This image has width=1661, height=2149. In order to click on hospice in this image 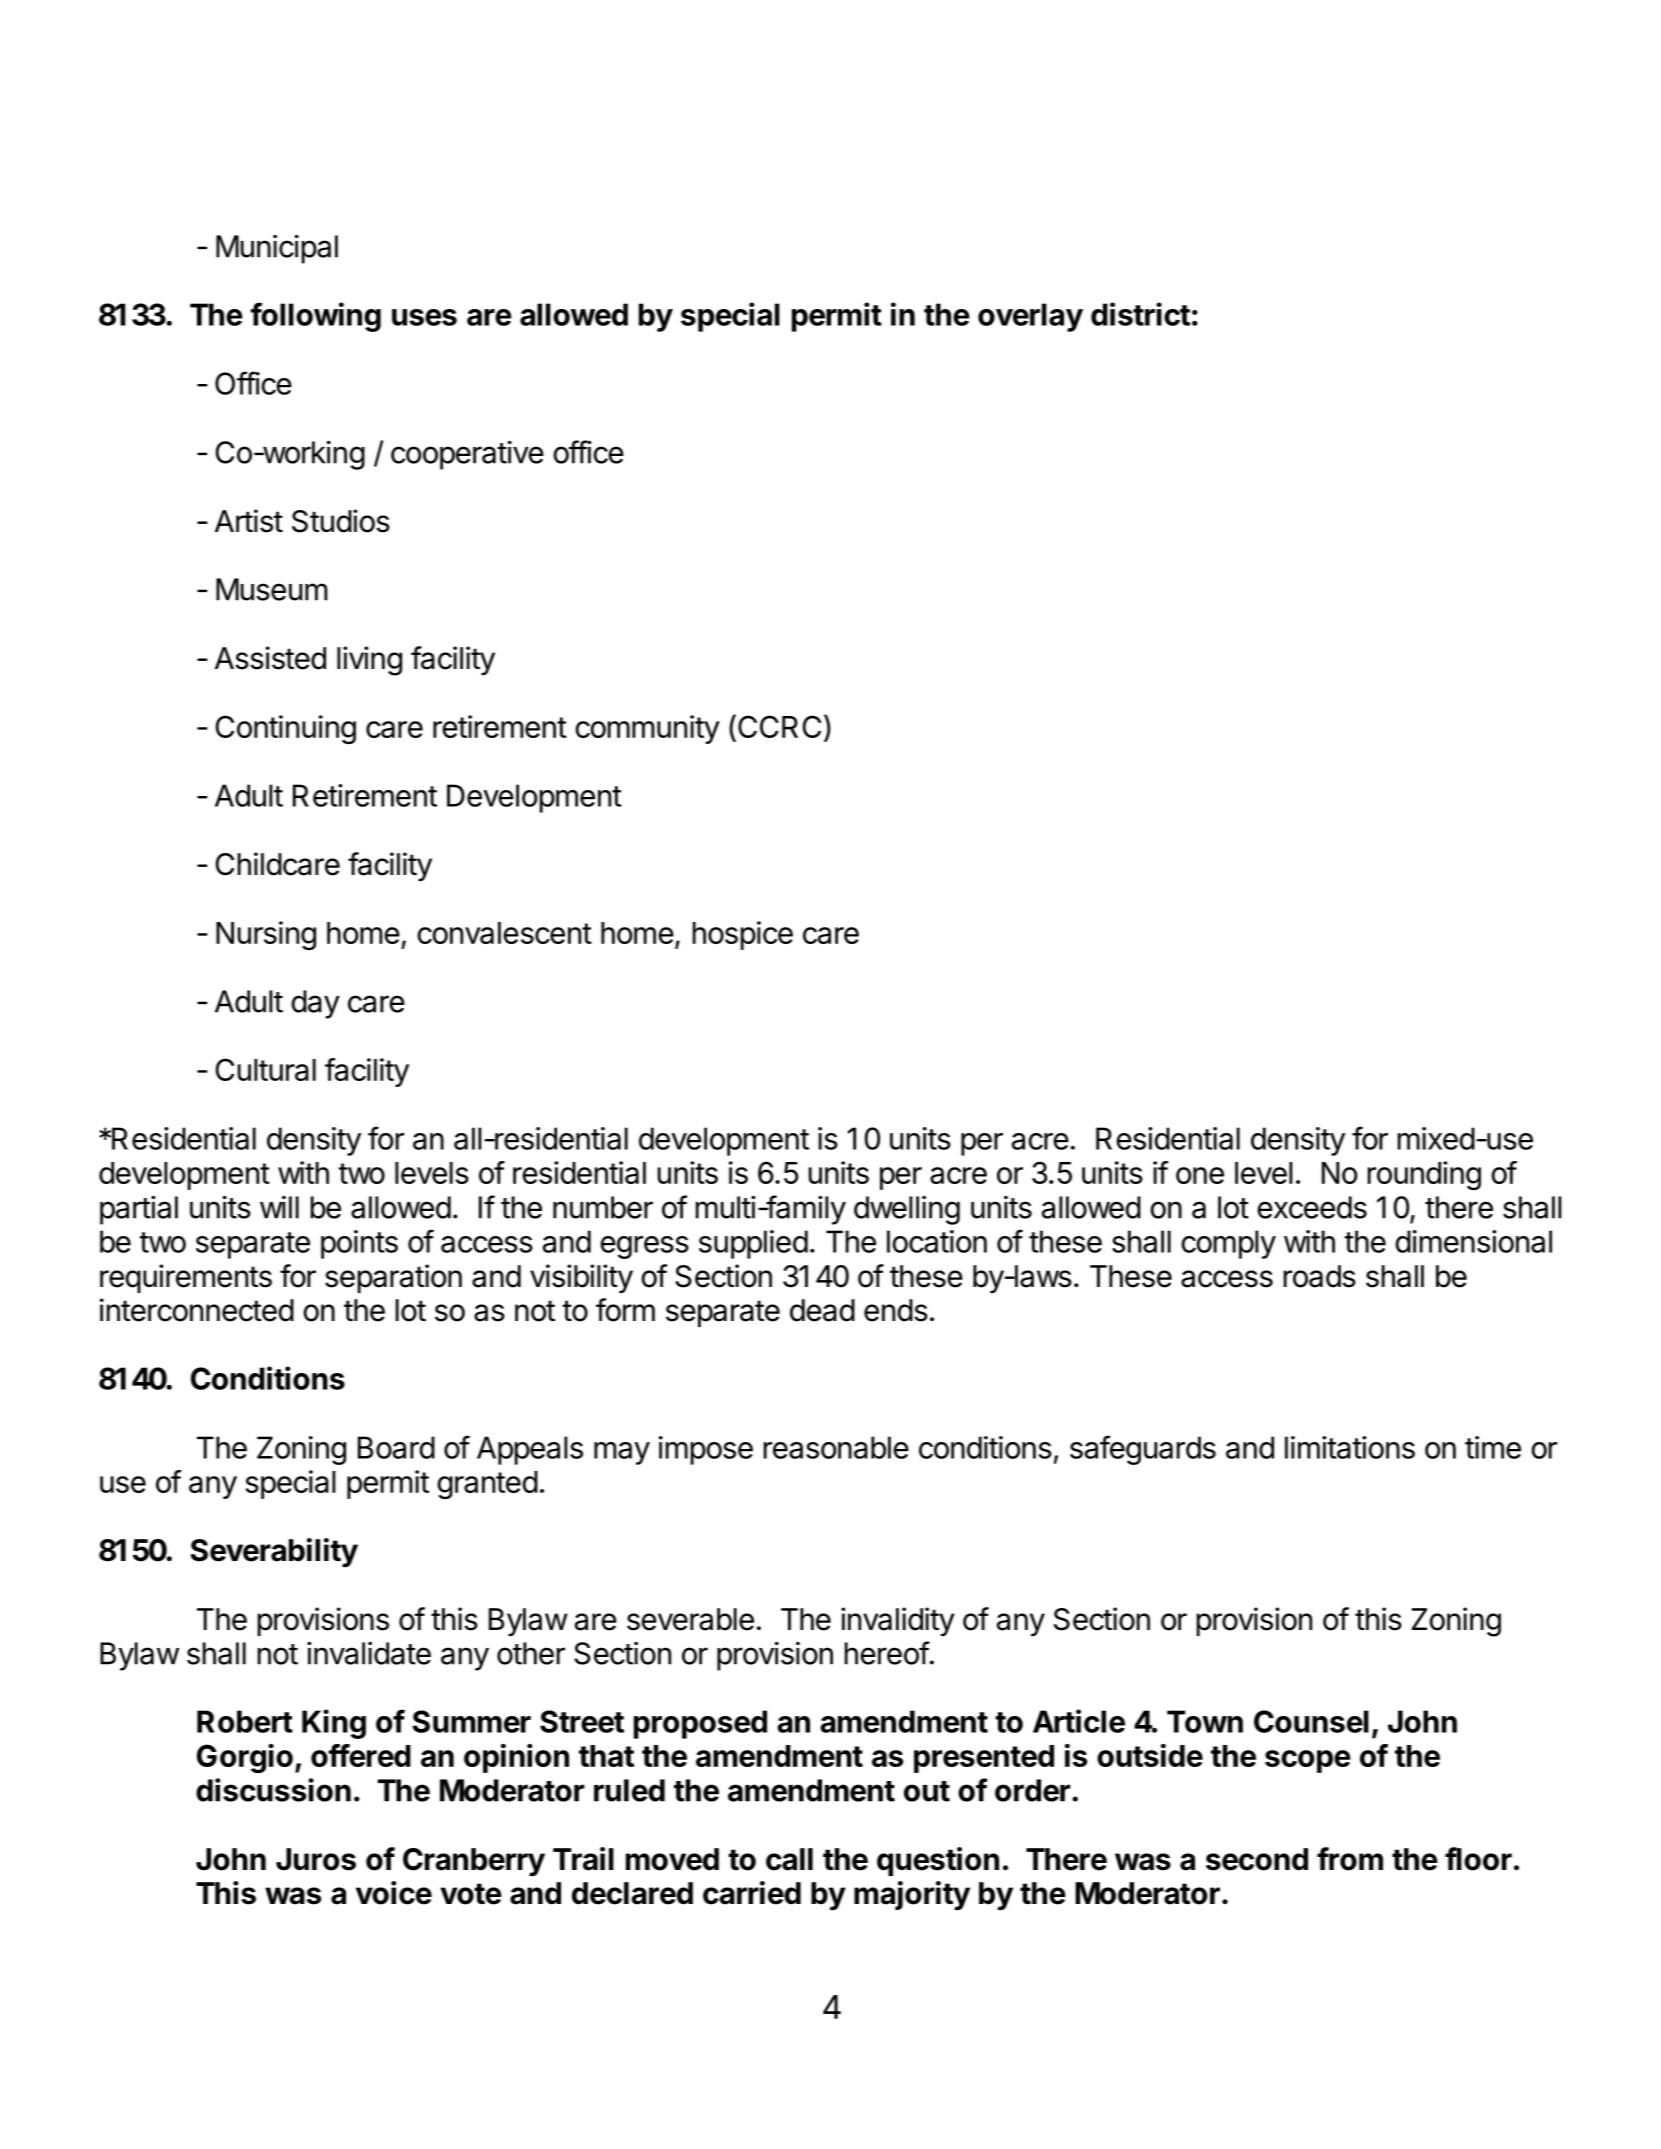, I will do `click(743, 935)`.
